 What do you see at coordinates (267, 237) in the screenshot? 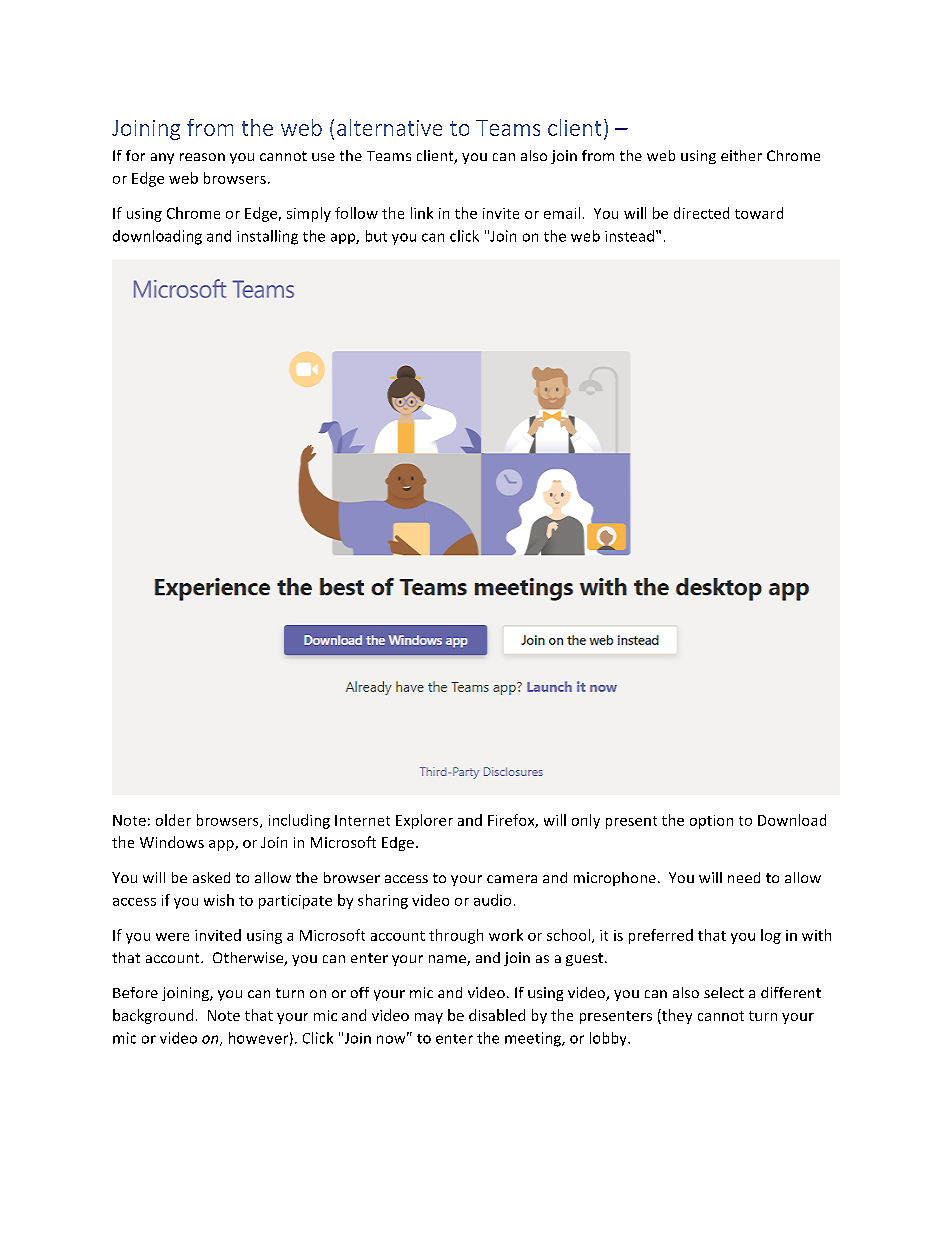
I see `installing` at bounding box center [267, 237].
